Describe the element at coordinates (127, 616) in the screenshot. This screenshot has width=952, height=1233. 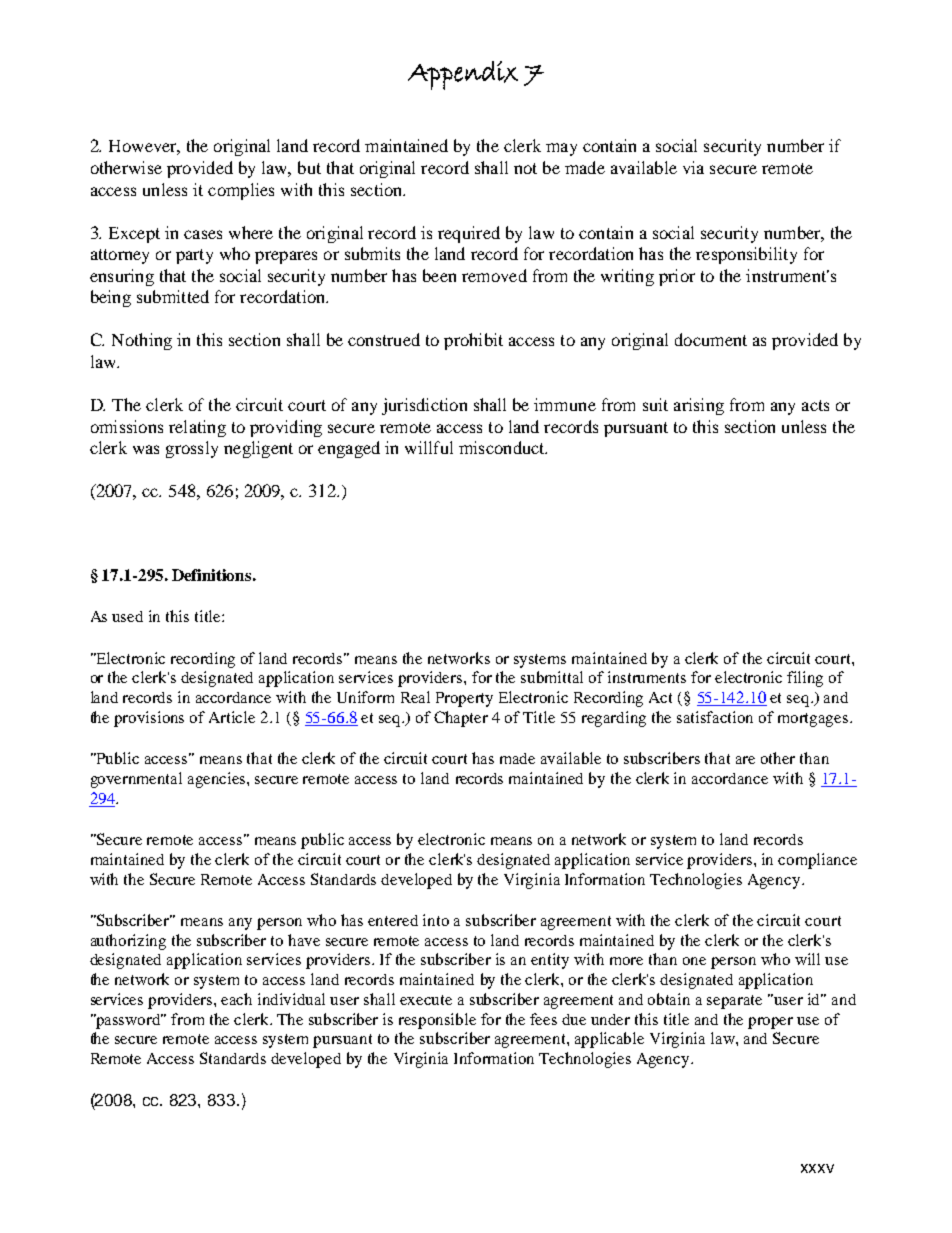
I see `used` at that location.
